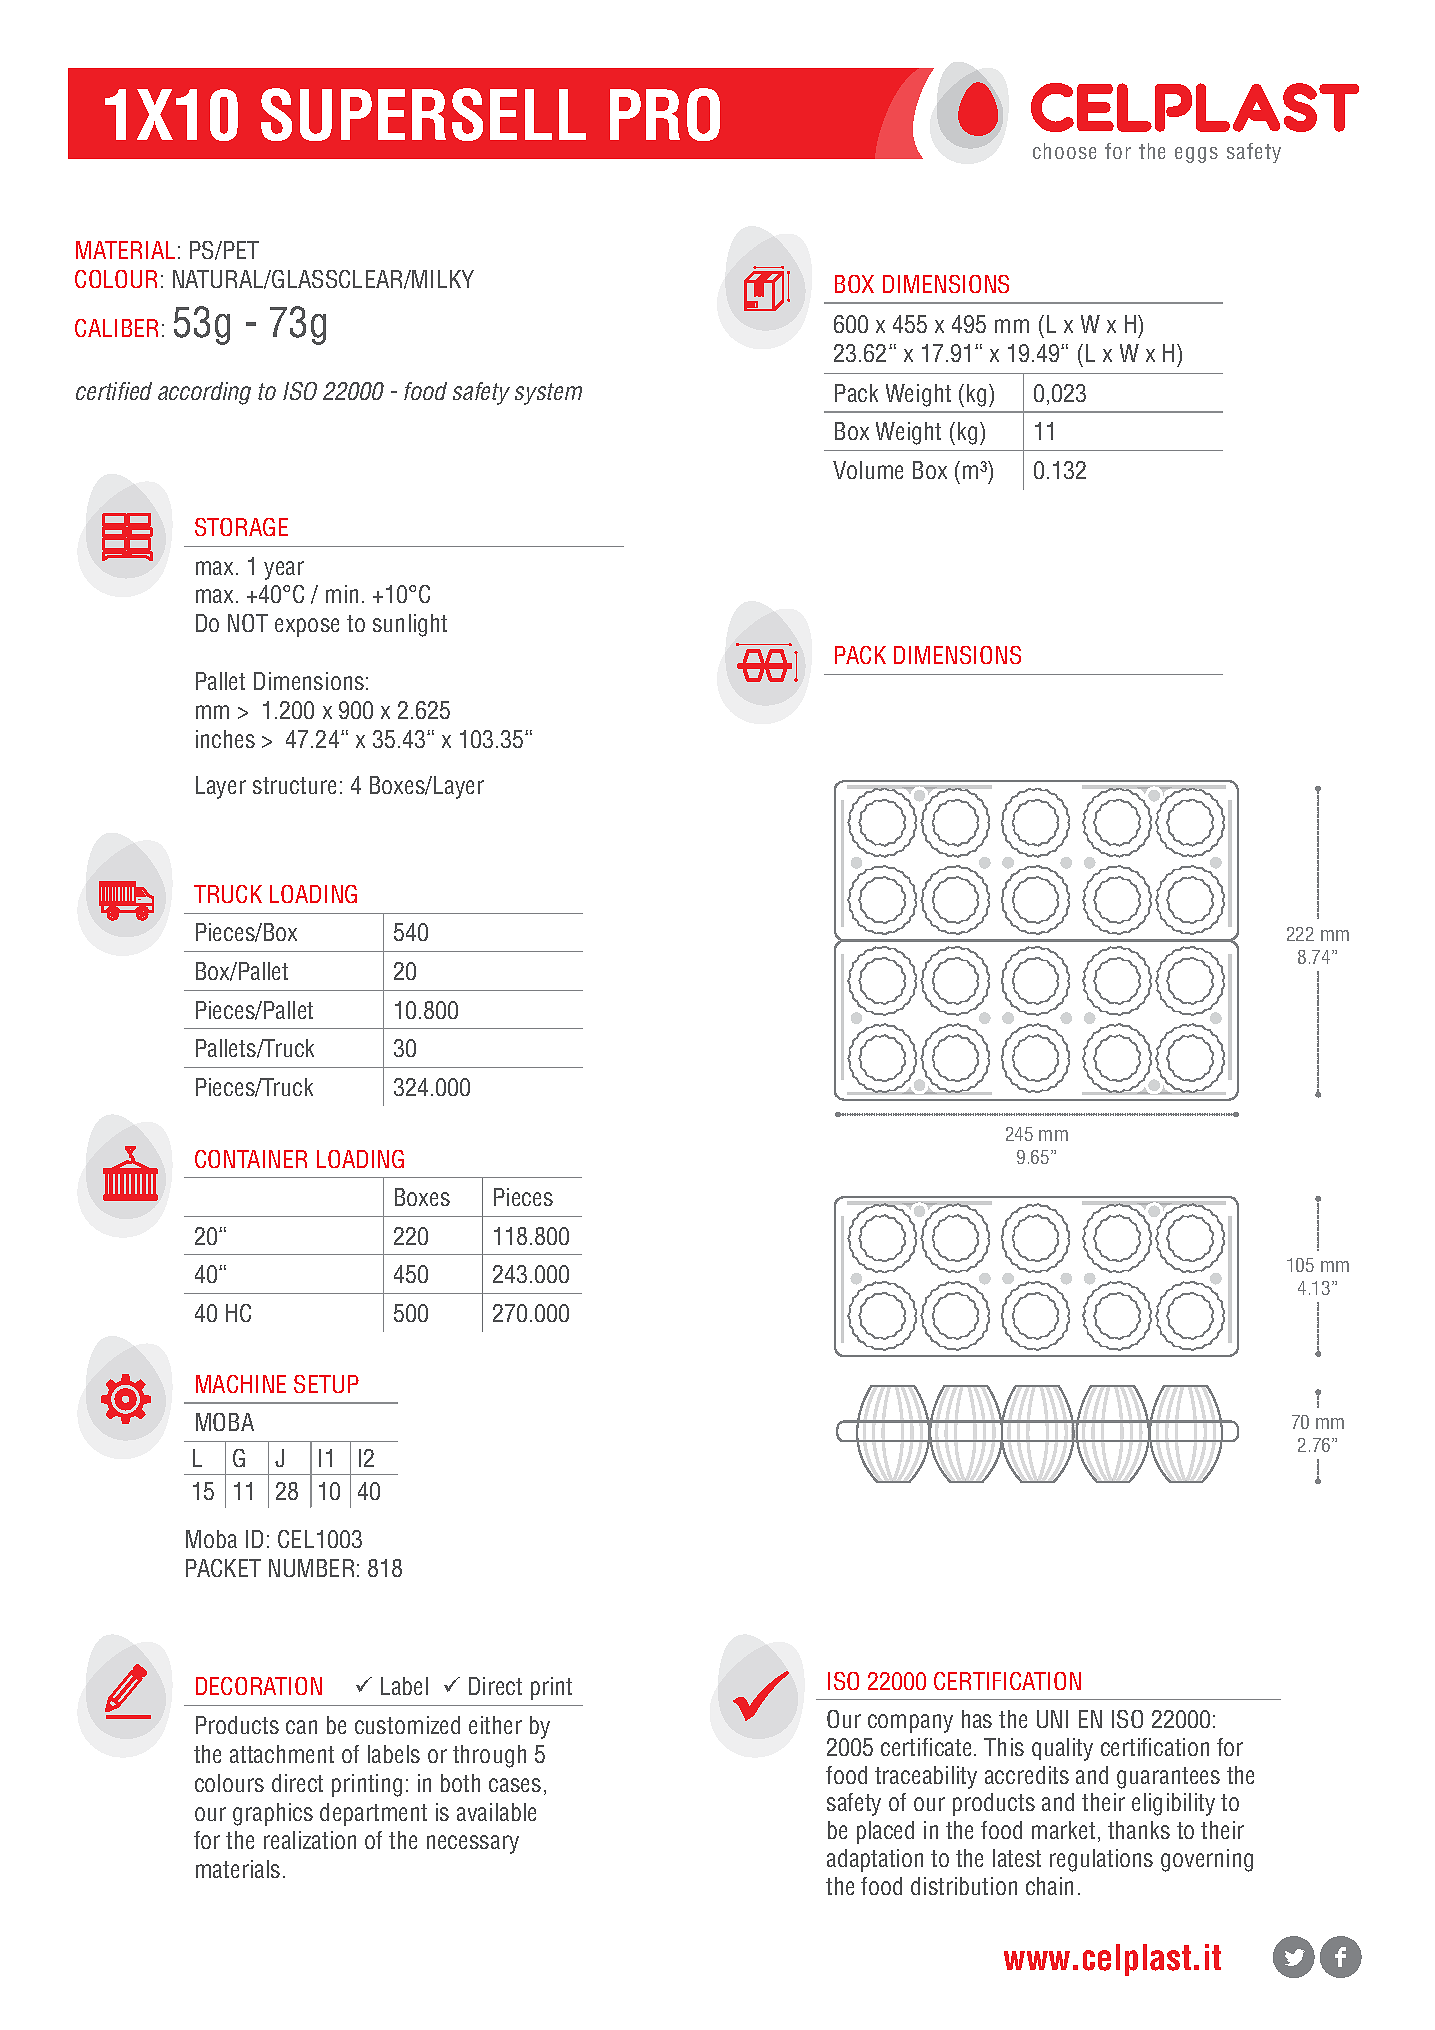 The width and height of the image is (1435, 2030). Describe the element at coordinates (273, 1814) in the image. I see `graphics` at that location.
